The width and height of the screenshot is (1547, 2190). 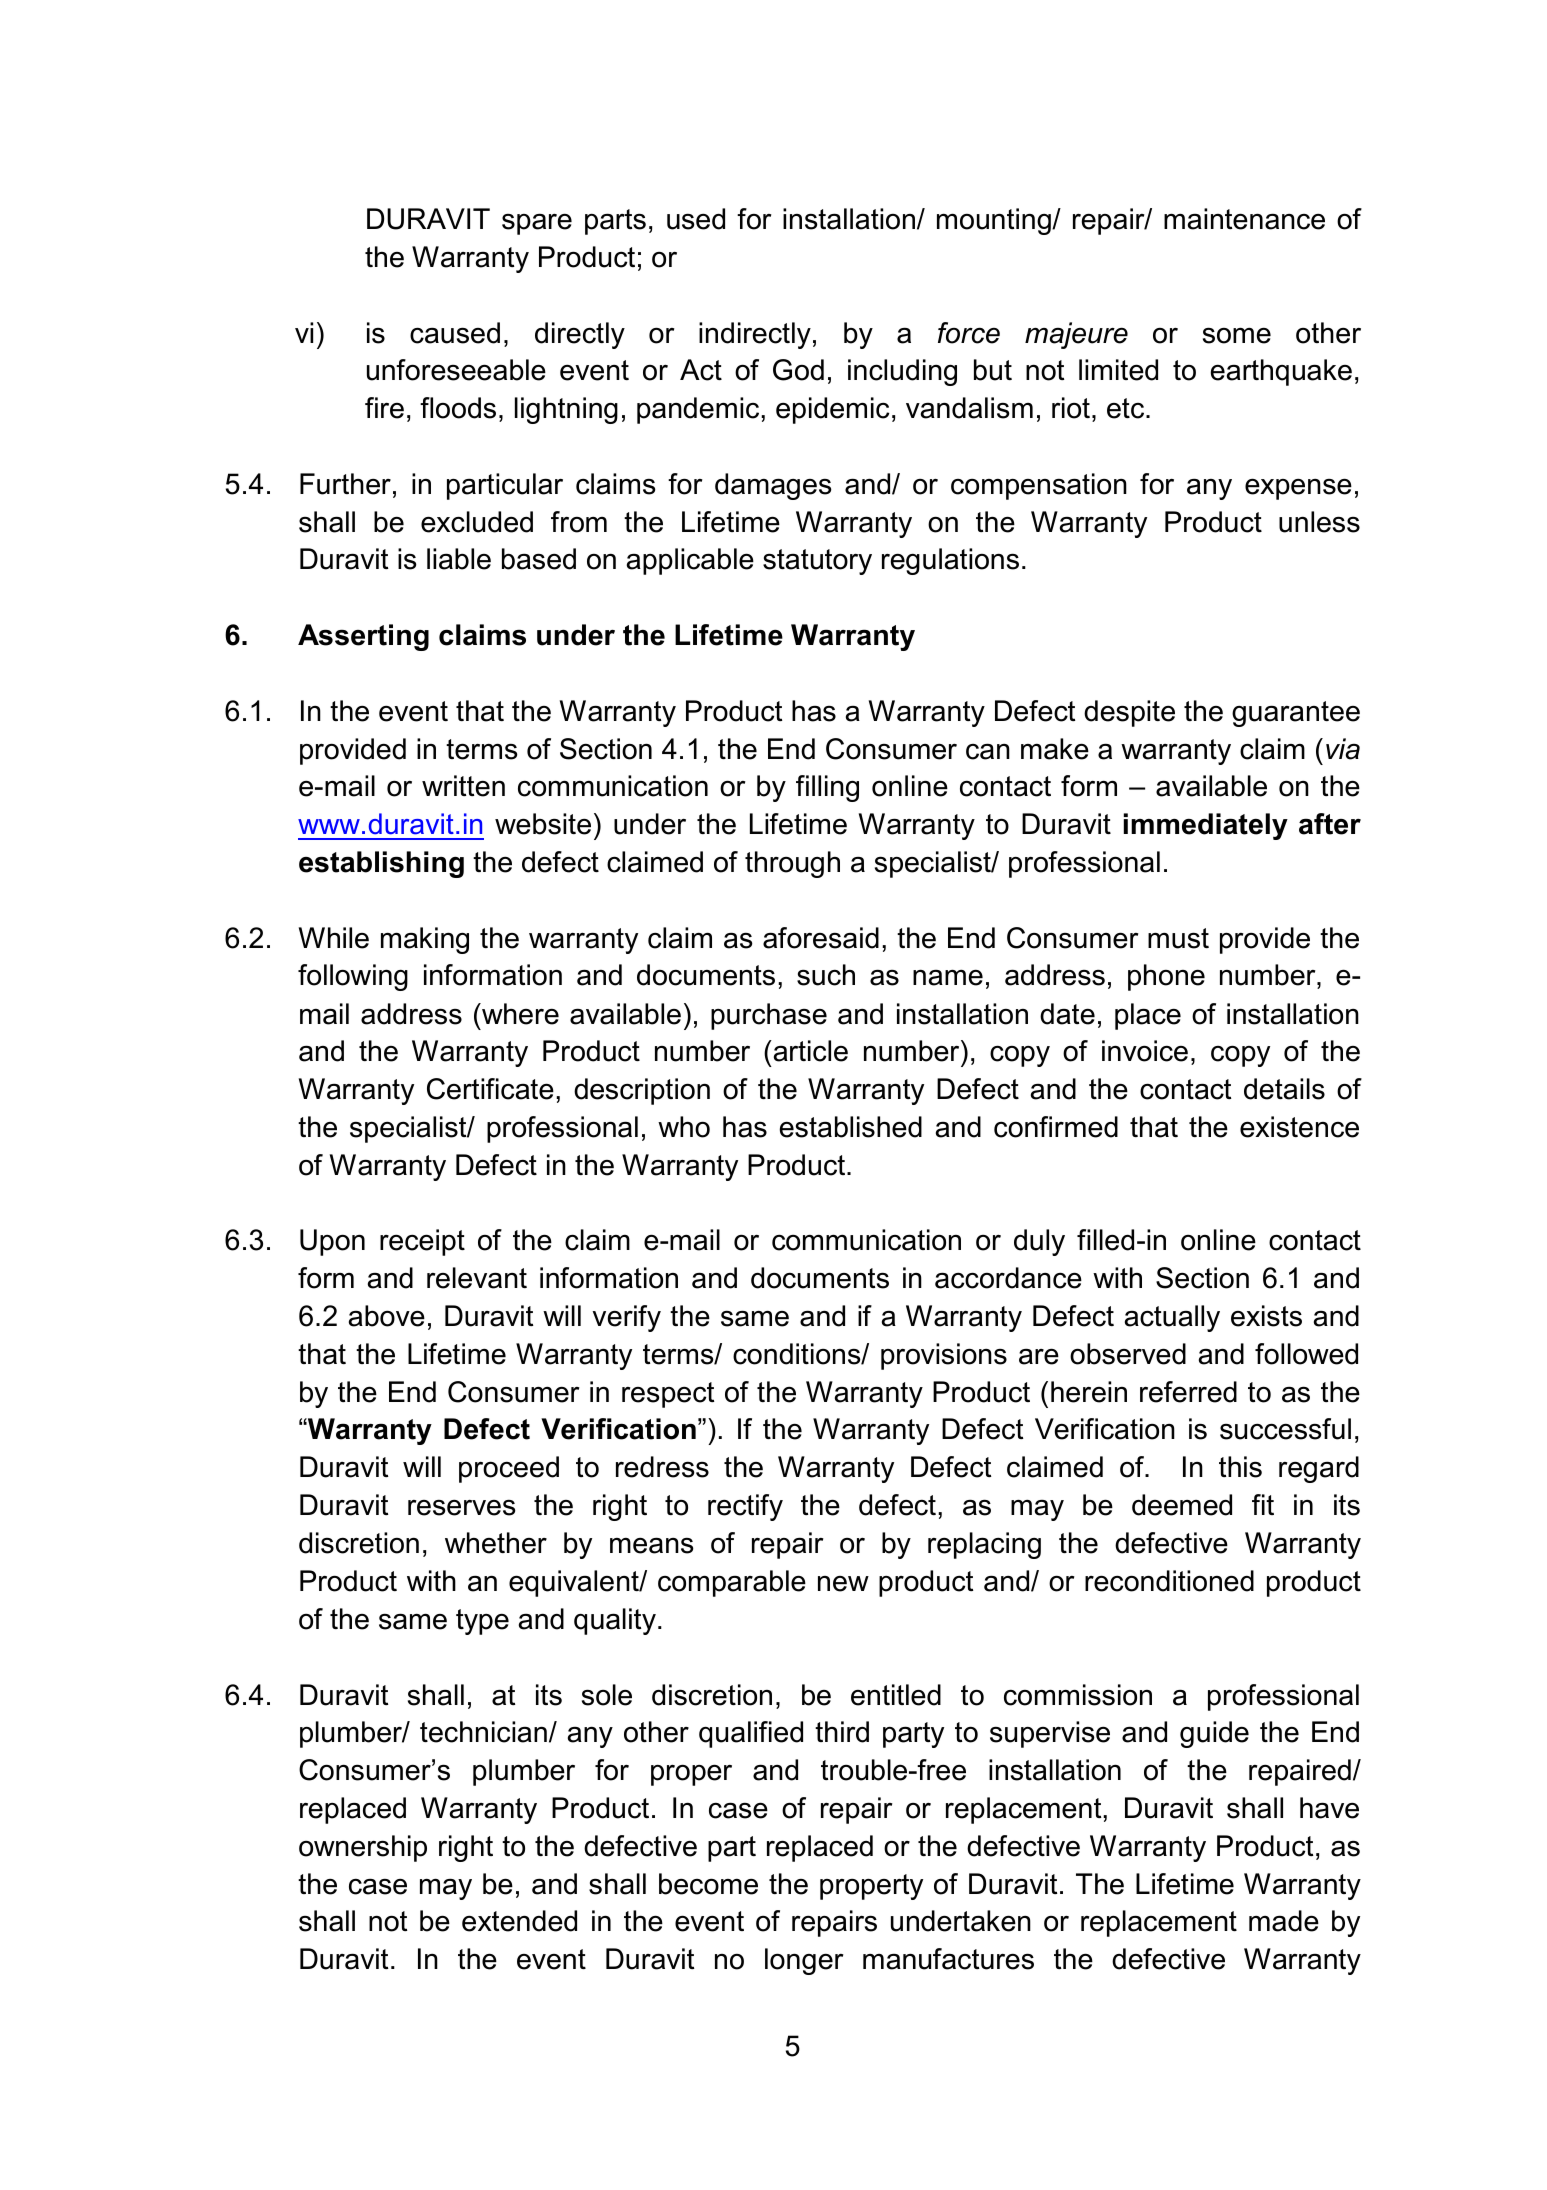 I want to click on extended, so click(x=519, y=1921).
